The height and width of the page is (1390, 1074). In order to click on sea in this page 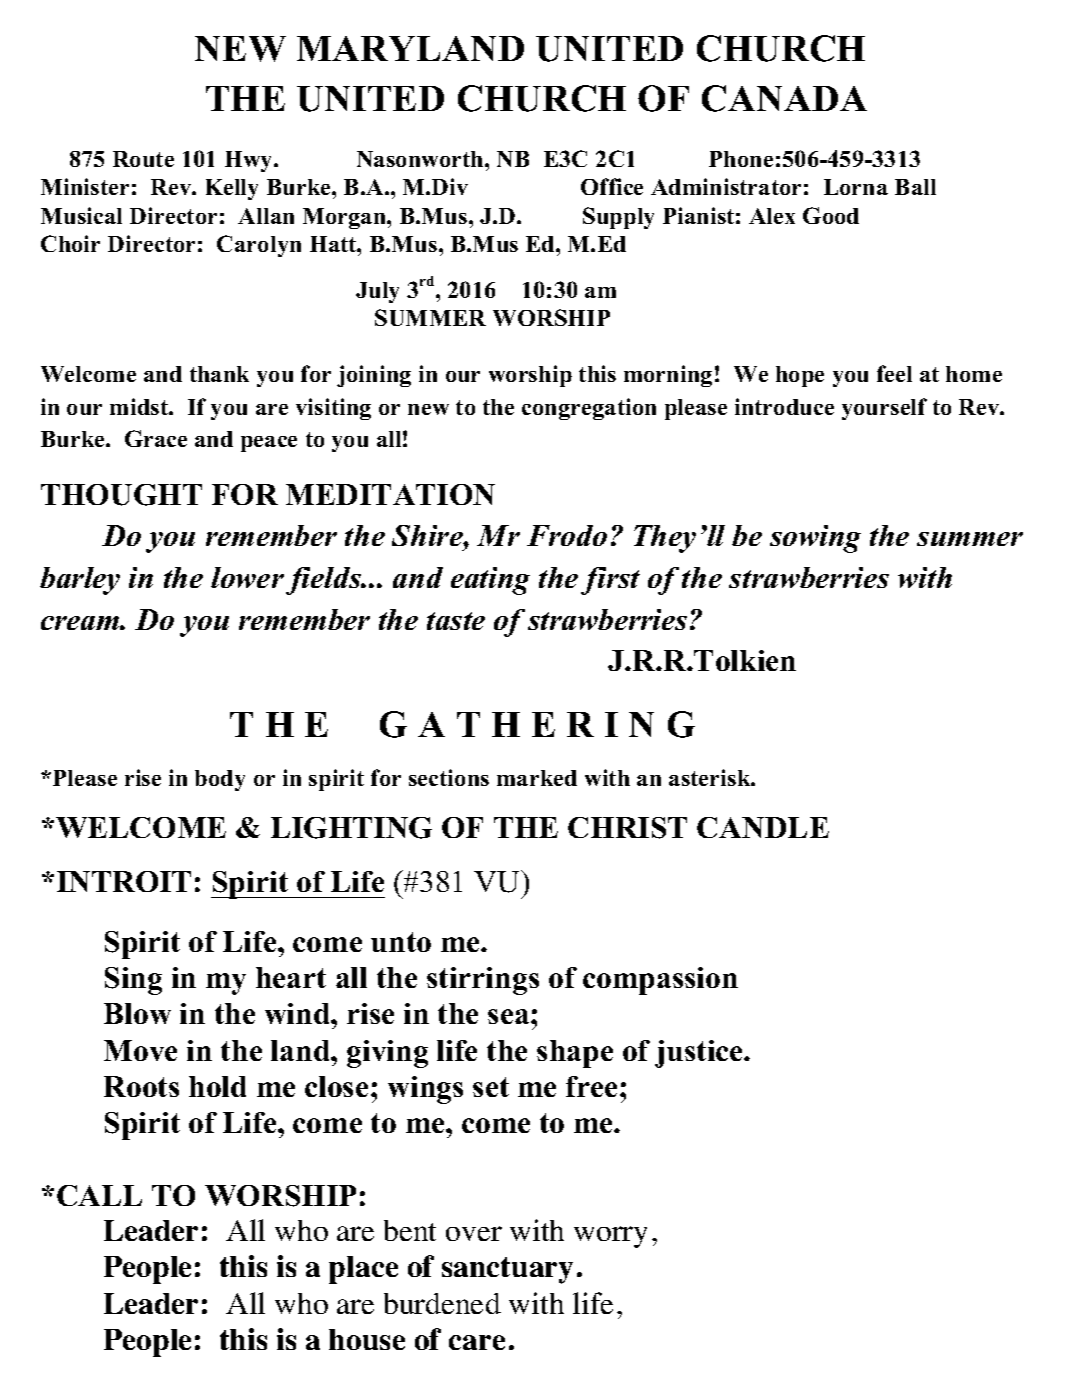, I will do `click(510, 1016)`.
